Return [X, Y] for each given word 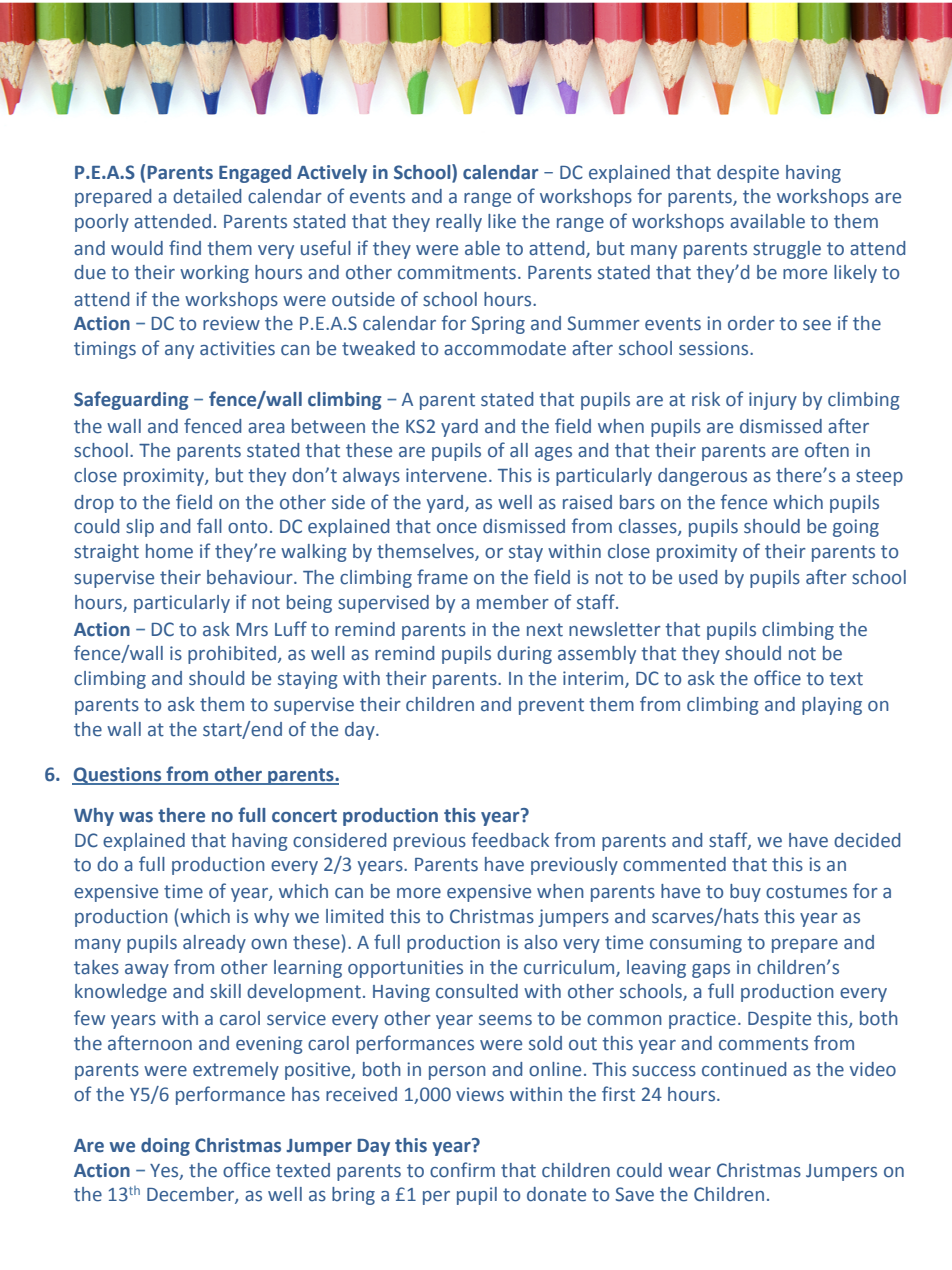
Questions [118, 776]
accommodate [505, 348]
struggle [787, 250]
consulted [477, 991]
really [459, 223]
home [169, 551]
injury [773, 401]
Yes [165, 1171]
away [147, 971]
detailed [207, 196]
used [698, 577]
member [513, 602]
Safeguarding [131, 400]
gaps [711, 971]
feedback [510, 840]
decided [867, 840]
